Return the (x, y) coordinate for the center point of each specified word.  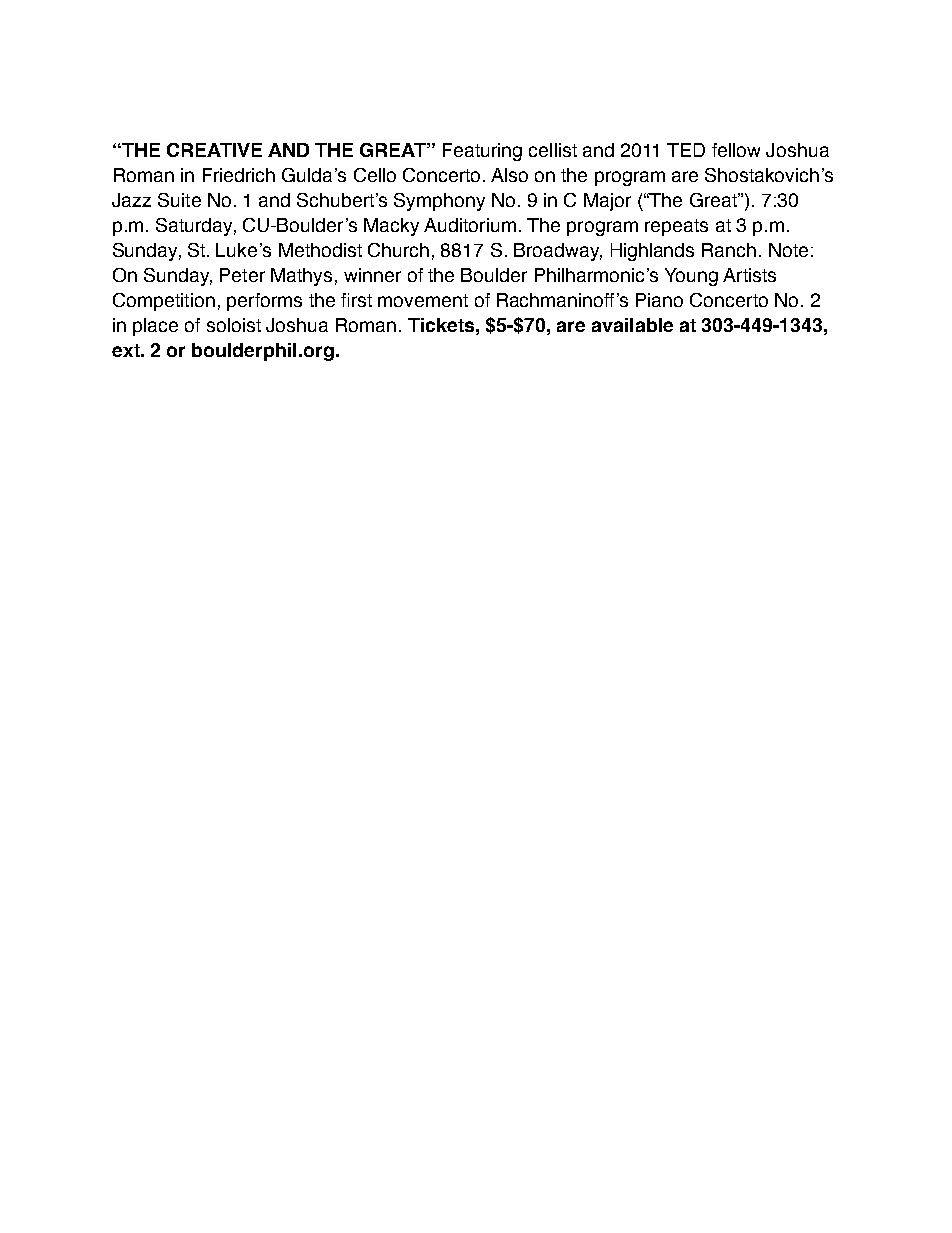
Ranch (729, 250)
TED (686, 150)
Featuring (482, 152)
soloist (234, 325)
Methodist (320, 250)
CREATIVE (214, 150)
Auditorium (470, 225)
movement (423, 300)
